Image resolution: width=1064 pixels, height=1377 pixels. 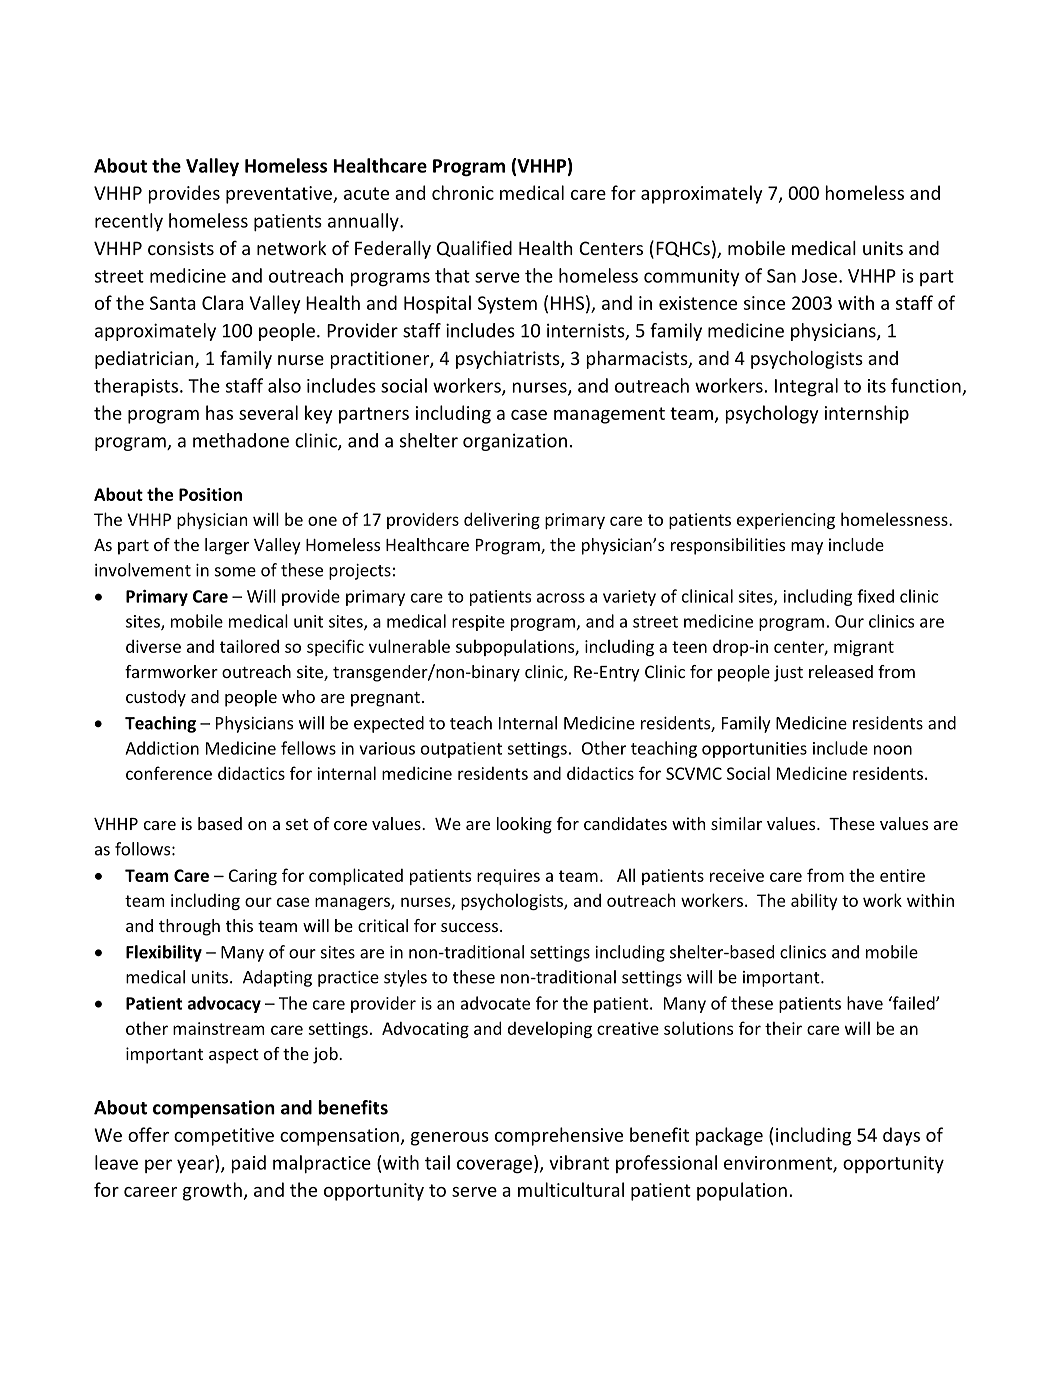 What do you see at coordinates (181, 248) in the screenshot?
I see `consists` at bounding box center [181, 248].
